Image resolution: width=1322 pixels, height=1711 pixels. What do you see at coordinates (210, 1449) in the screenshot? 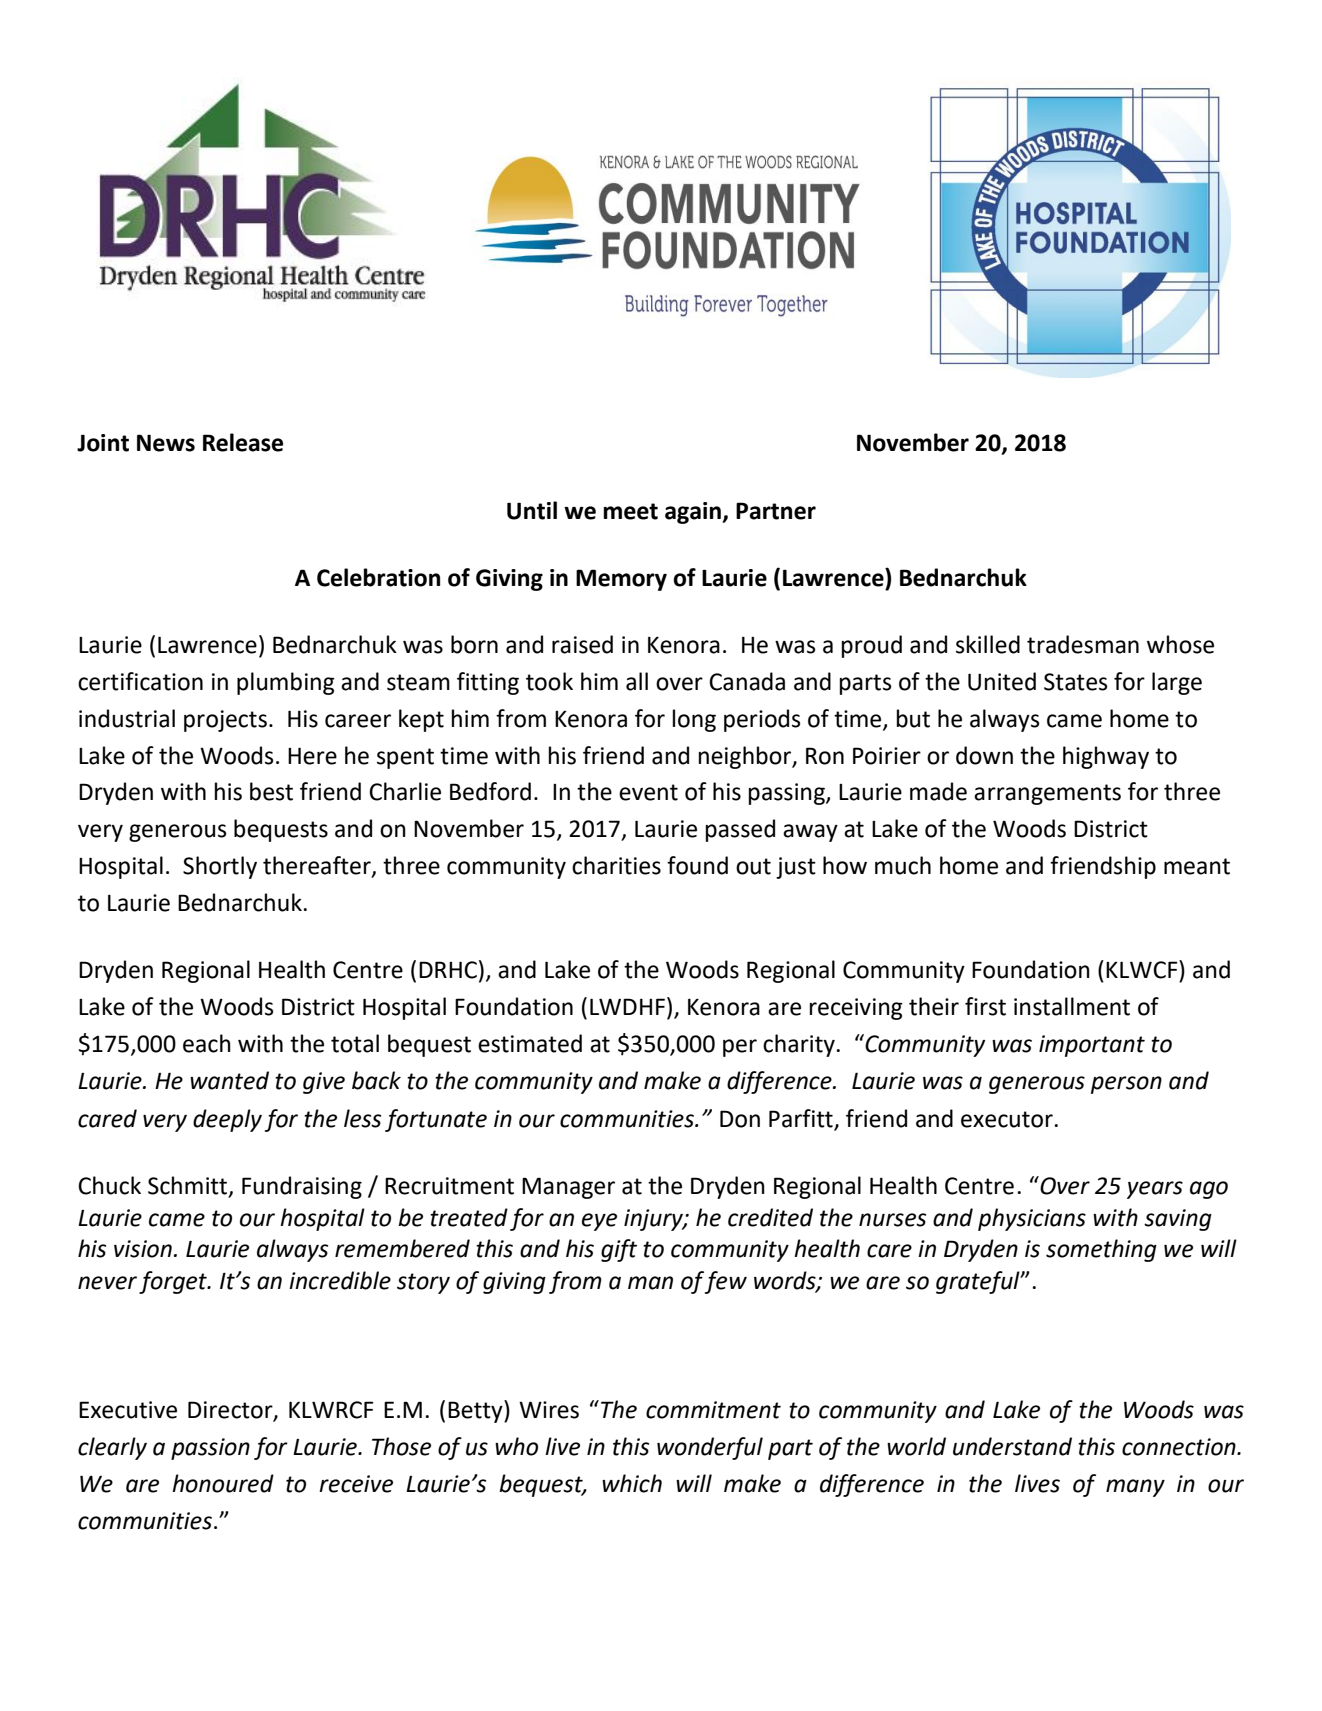
I see `passion` at bounding box center [210, 1449].
